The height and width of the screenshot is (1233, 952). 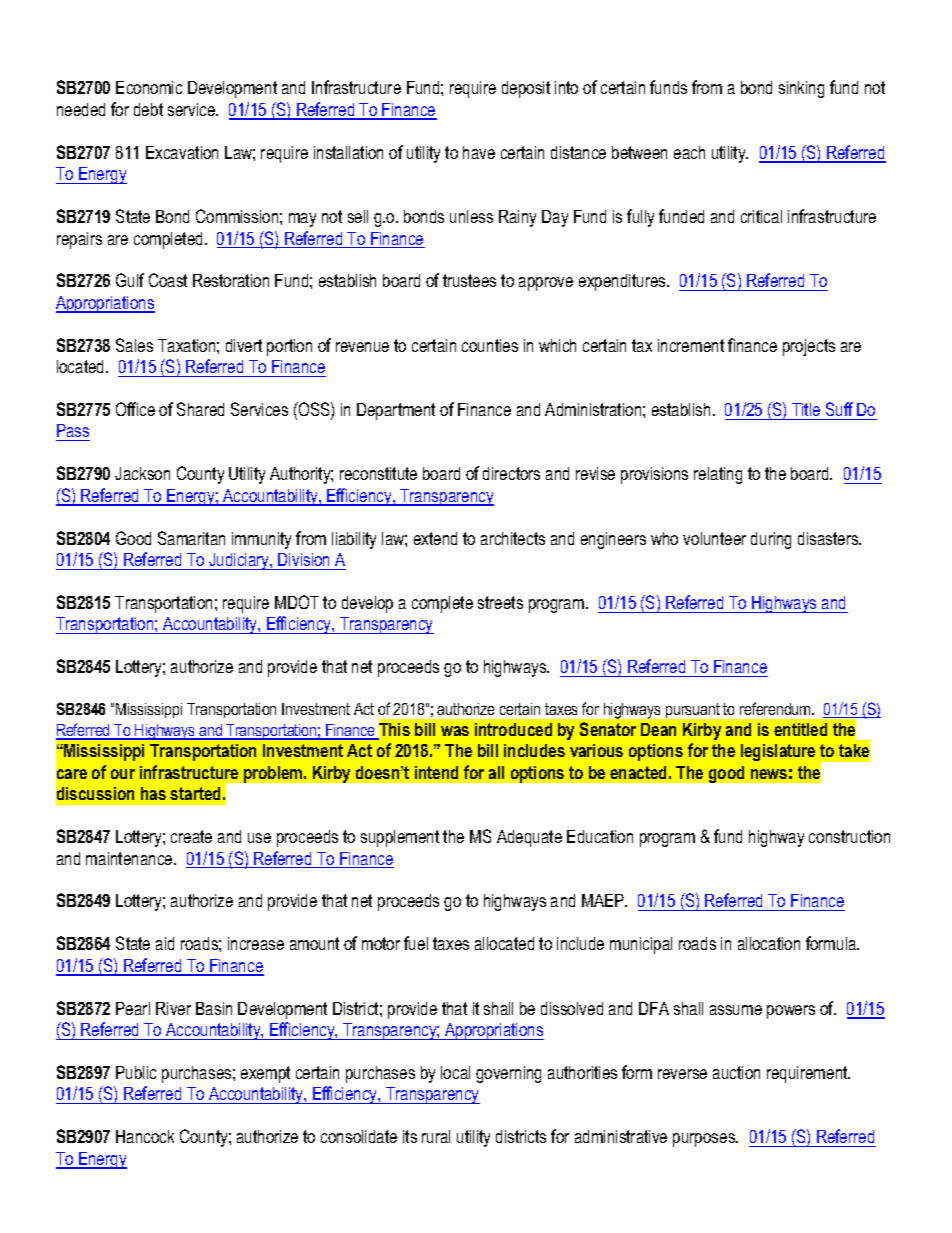 I want to click on debt, so click(x=148, y=109).
